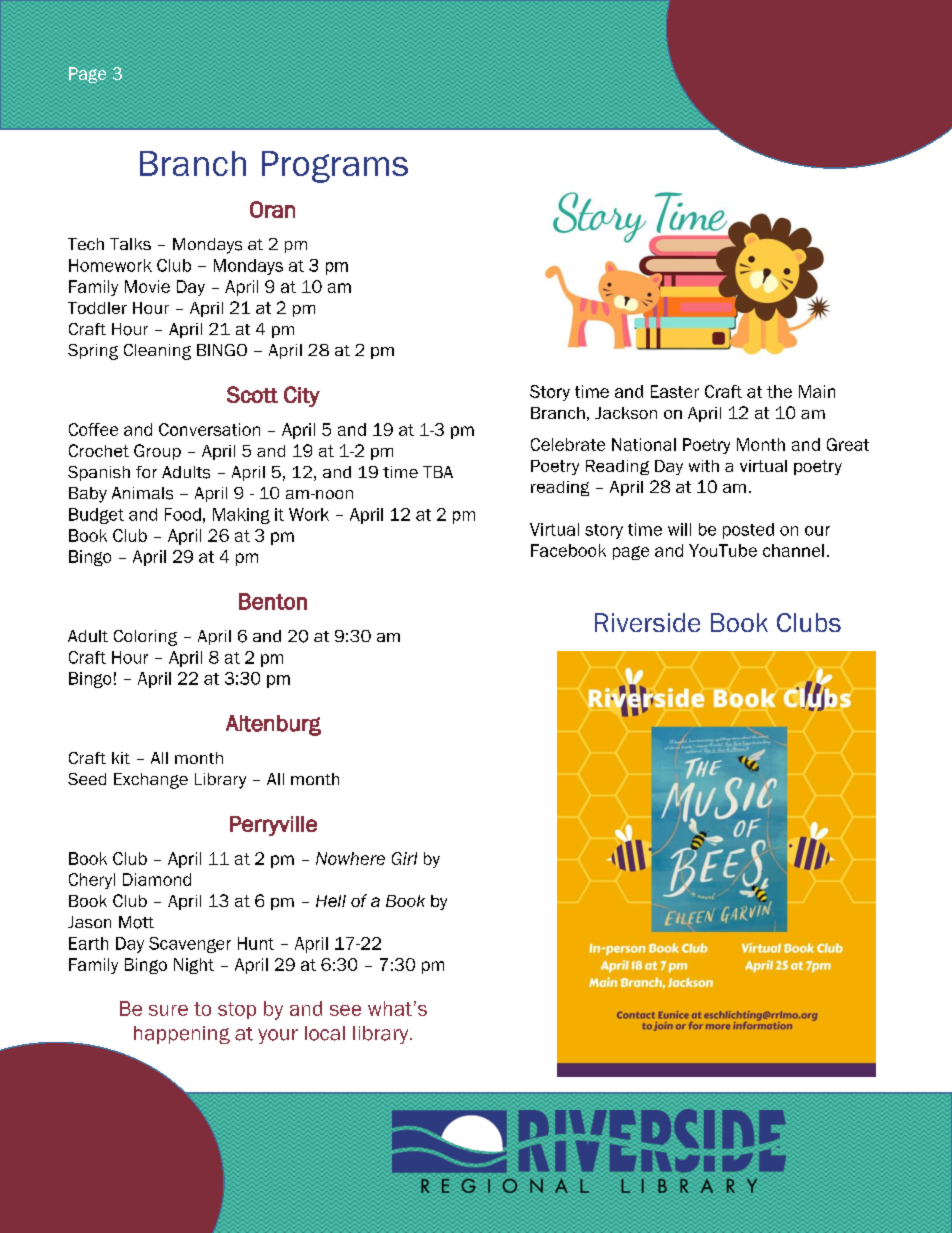 Image resolution: width=952 pixels, height=1233 pixels. What do you see at coordinates (779, 391) in the image?
I see `the` at bounding box center [779, 391].
